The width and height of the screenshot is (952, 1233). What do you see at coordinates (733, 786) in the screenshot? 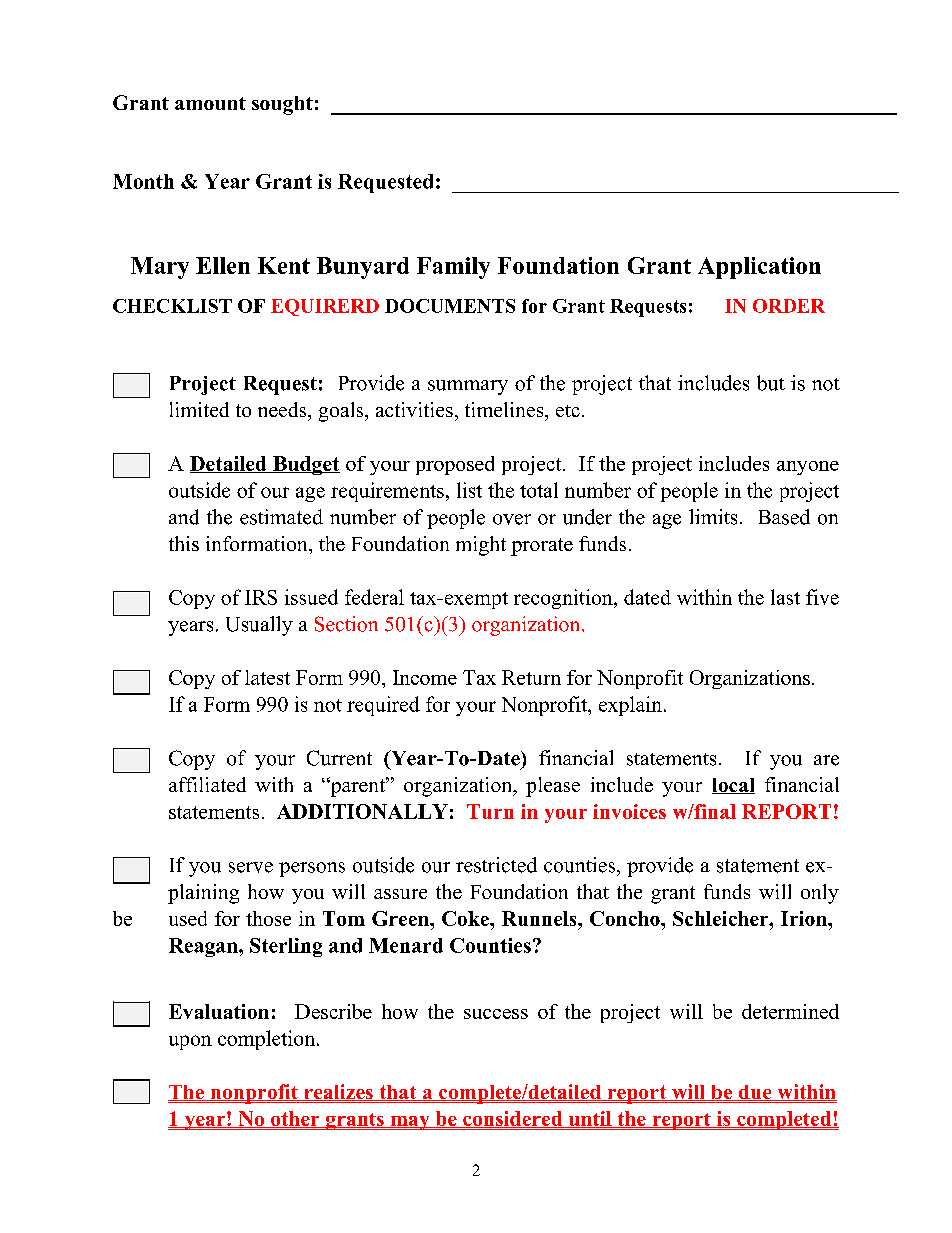
I see `local` at bounding box center [733, 786].
